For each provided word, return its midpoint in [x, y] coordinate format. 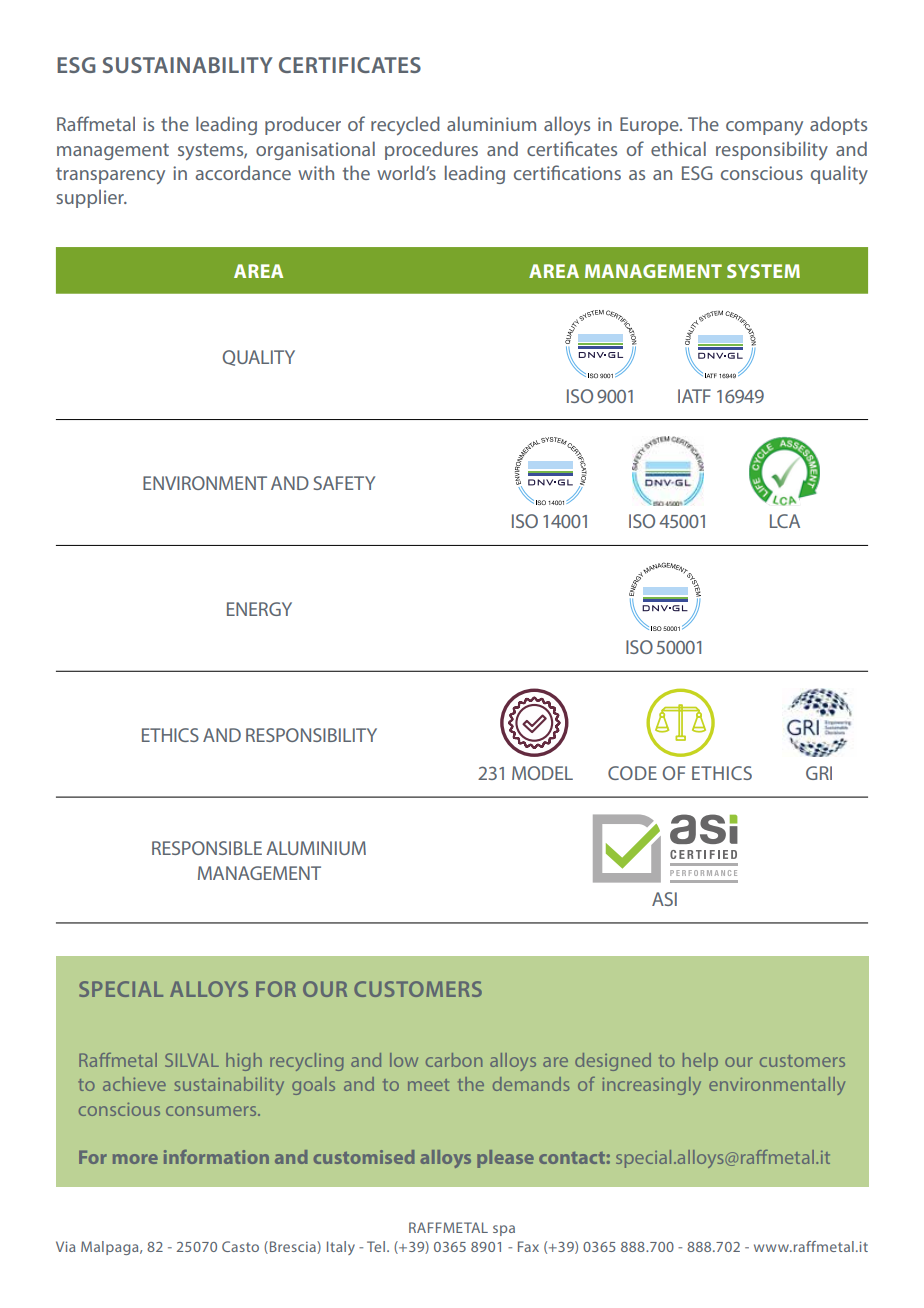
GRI [819, 773]
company [764, 128]
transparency [110, 175]
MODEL [542, 773]
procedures [431, 150]
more [135, 1159]
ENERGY [259, 609]
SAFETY [344, 483]
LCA [785, 521]
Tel [377, 1246]
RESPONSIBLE [207, 848]
